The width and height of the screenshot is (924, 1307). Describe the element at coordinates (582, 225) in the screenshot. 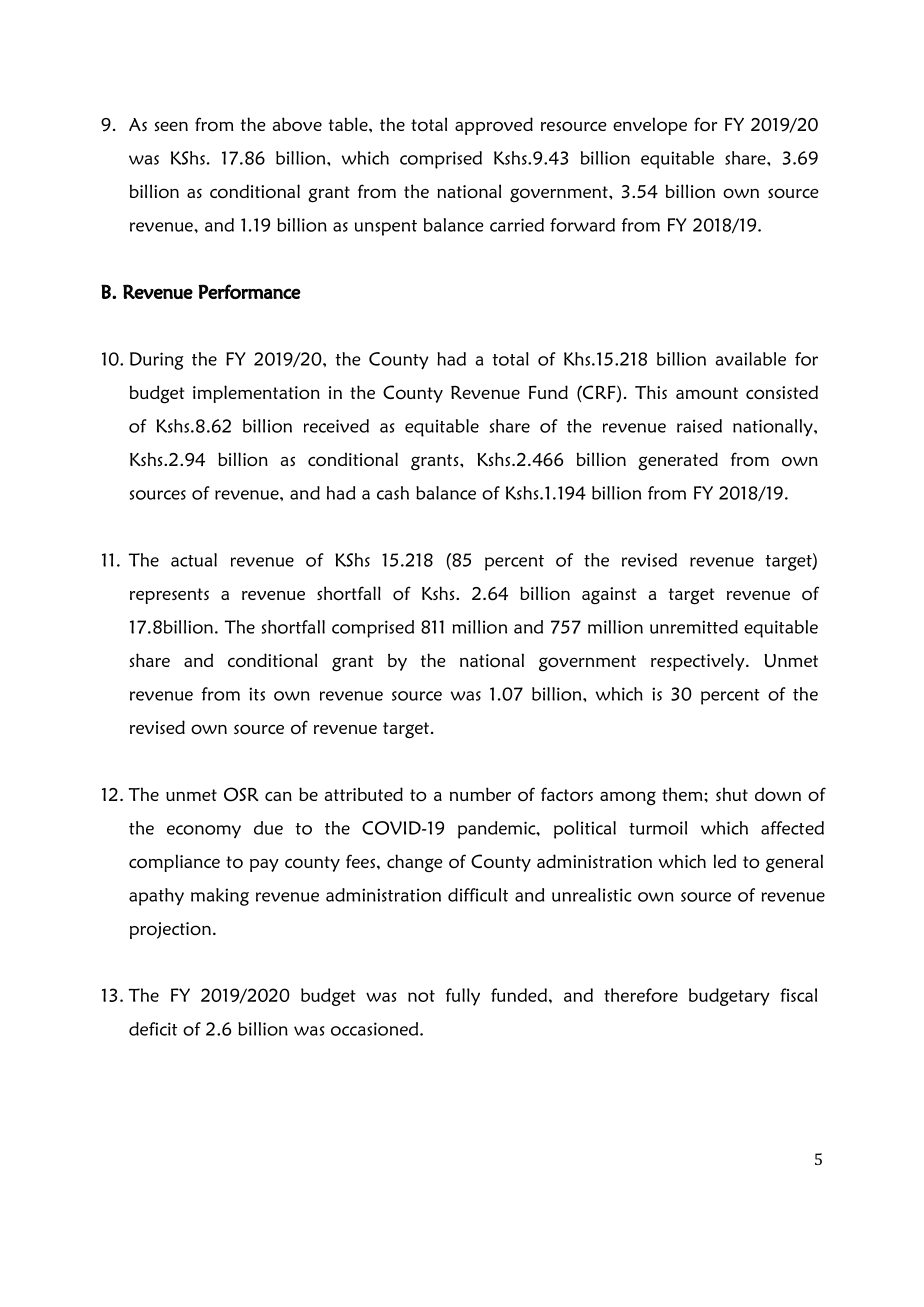

I see `forward` at that location.
